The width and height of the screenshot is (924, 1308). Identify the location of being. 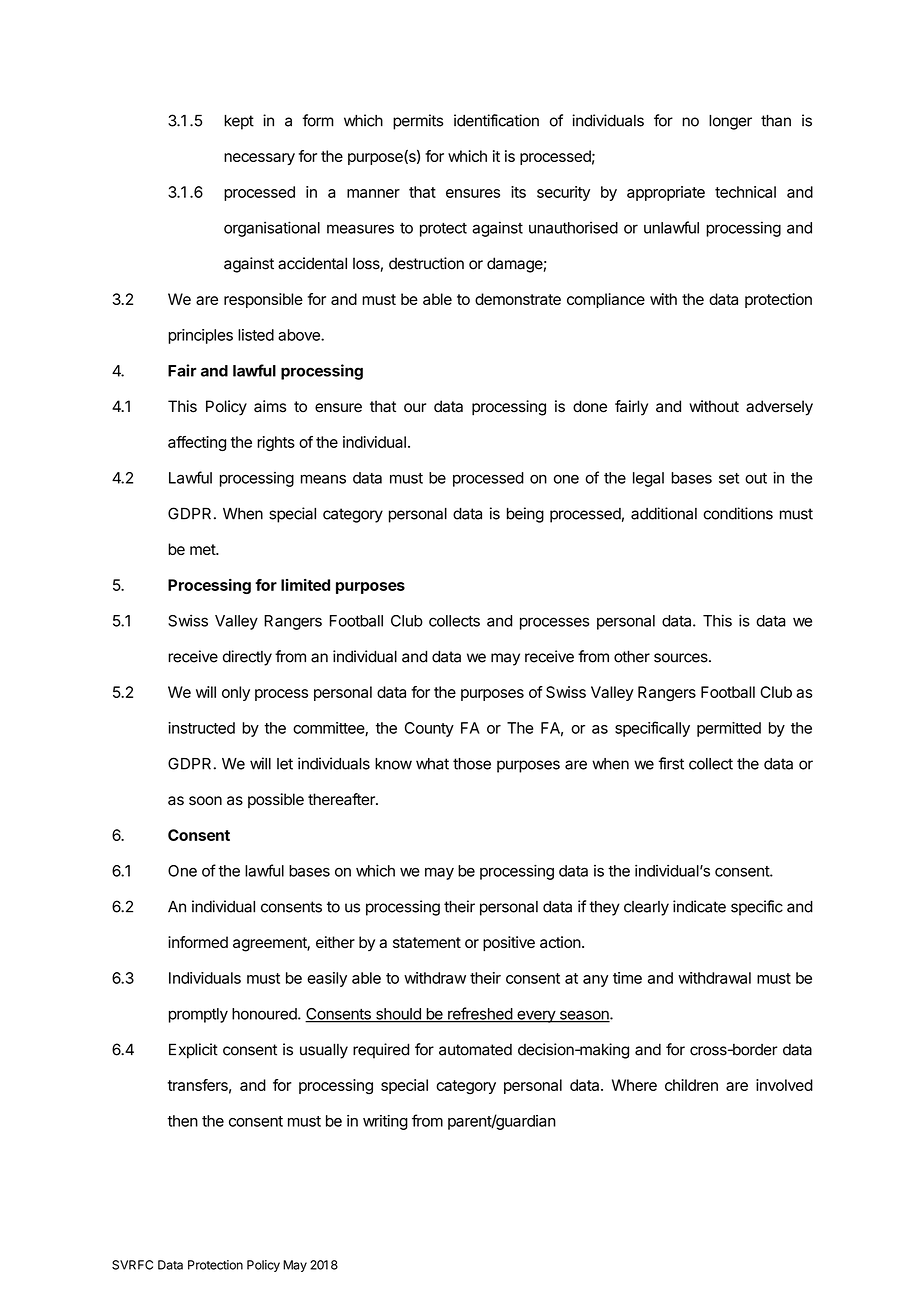
(525, 515).
